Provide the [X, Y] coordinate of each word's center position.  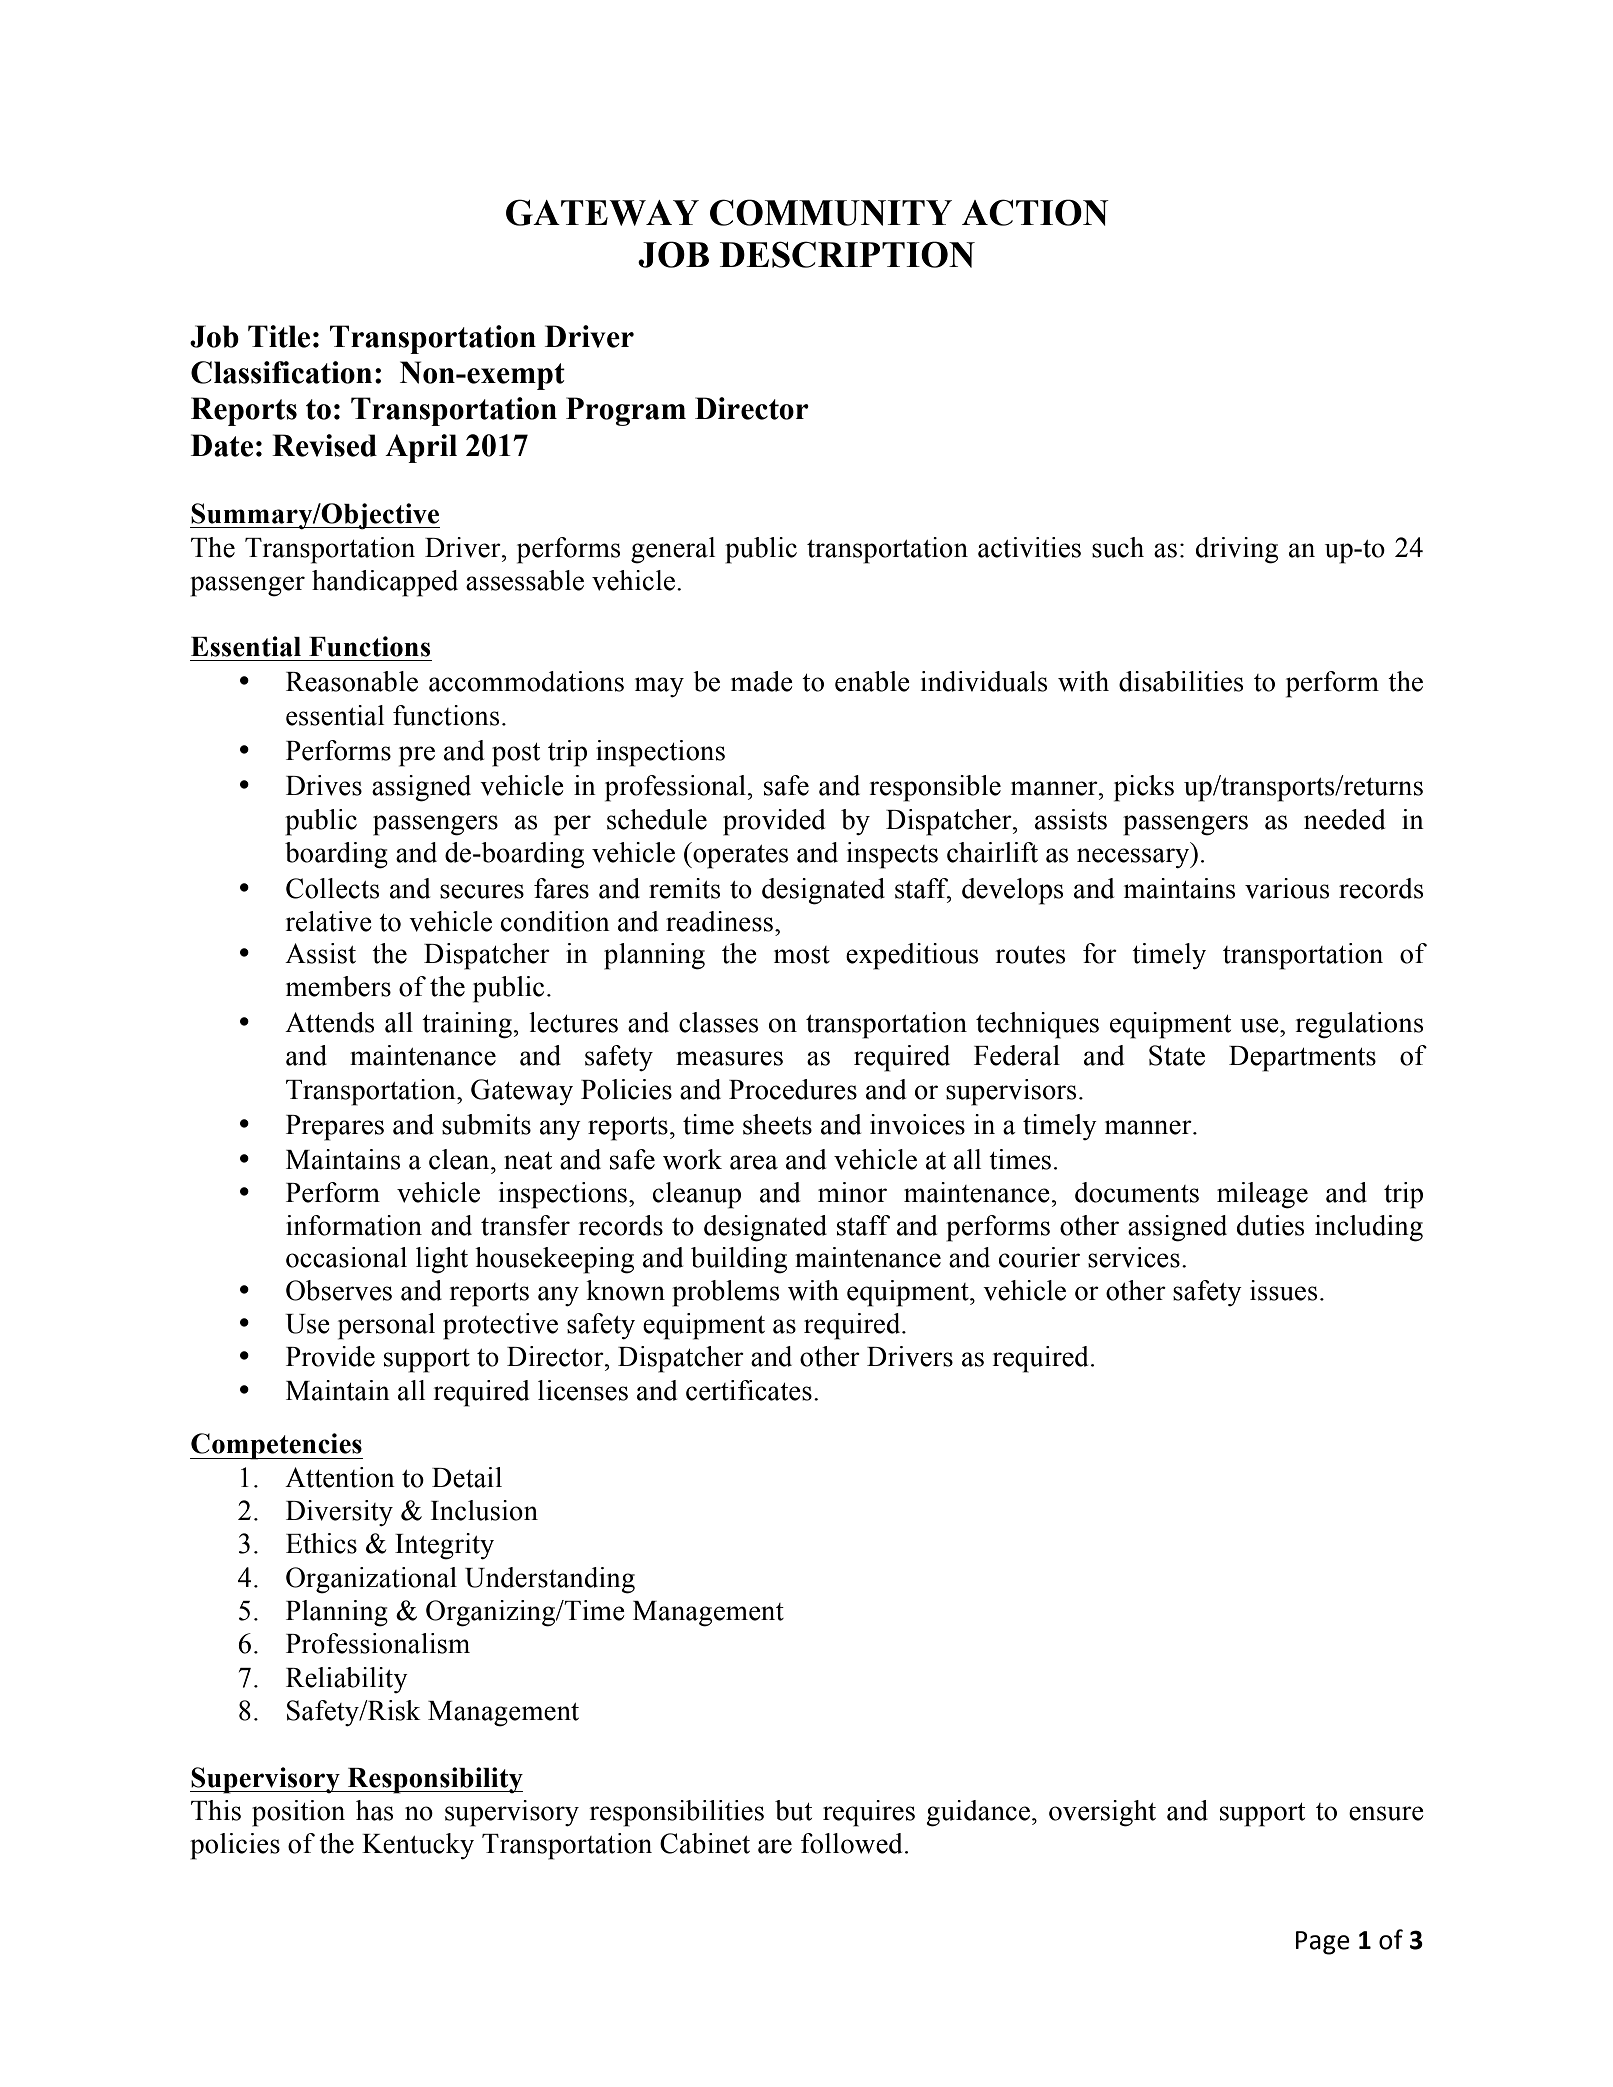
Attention [340, 1477]
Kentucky [418, 1846]
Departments [1302, 1059]
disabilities [1181, 681]
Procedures [793, 1089]
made [762, 681]
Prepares [335, 1128]
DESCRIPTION [847, 254]
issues [1283, 1290]
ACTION [1035, 212]
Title [279, 336]
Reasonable [352, 681]
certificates [749, 1390]
